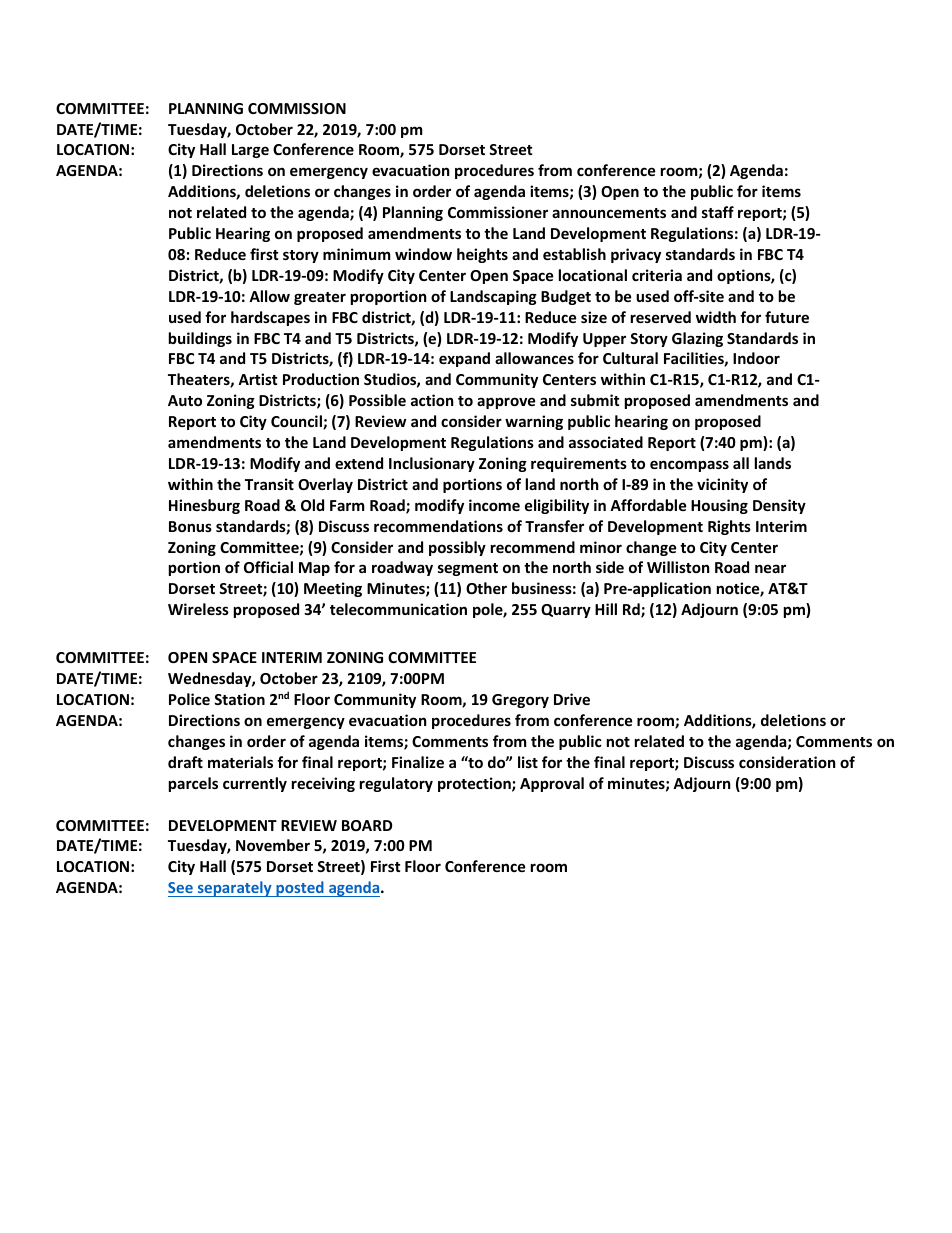 The image size is (952, 1233). Describe the element at coordinates (200, 339) in the image. I see `buildings` at that location.
